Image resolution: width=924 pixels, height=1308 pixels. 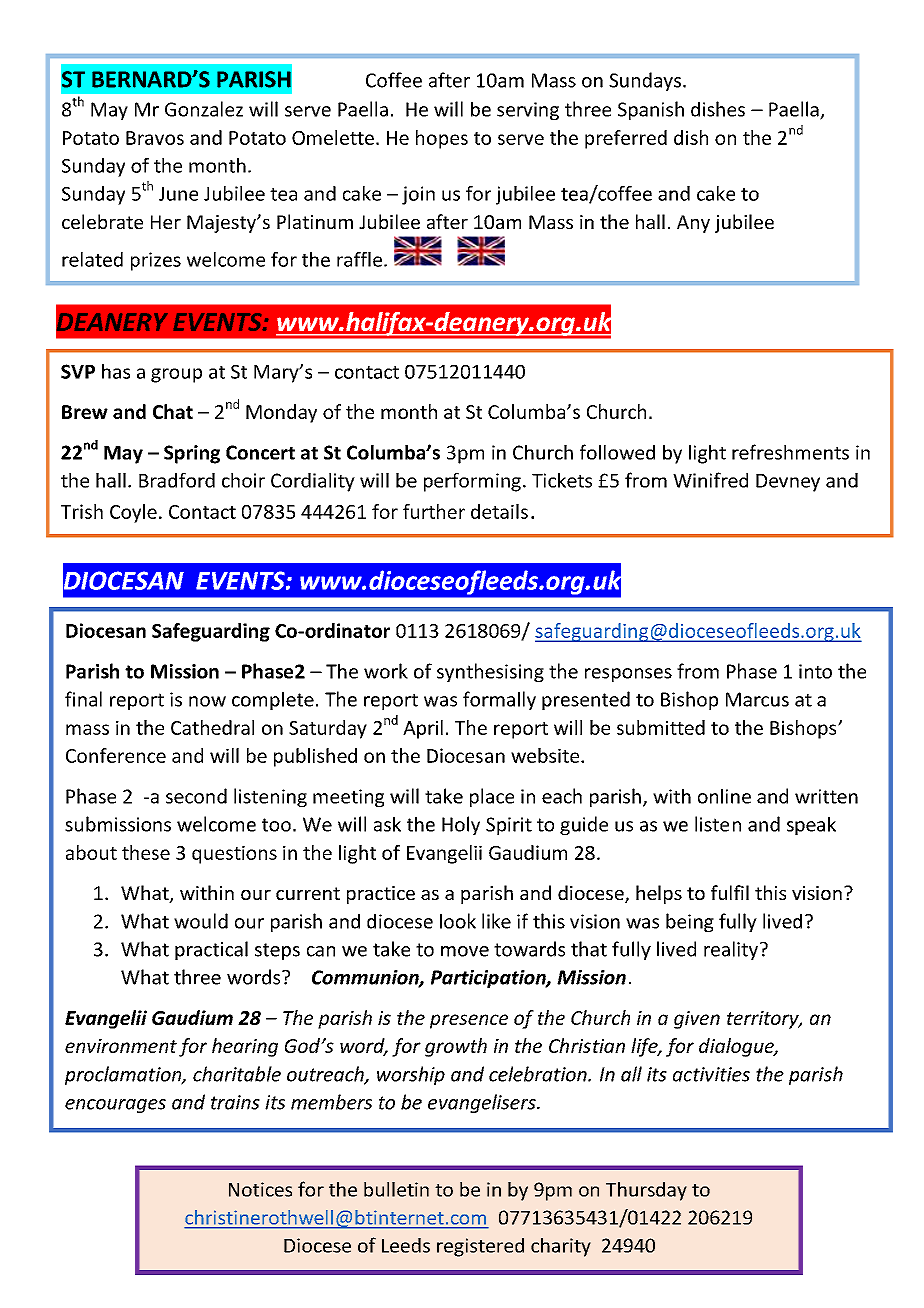 I want to click on hopes, so click(x=442, y=139).
